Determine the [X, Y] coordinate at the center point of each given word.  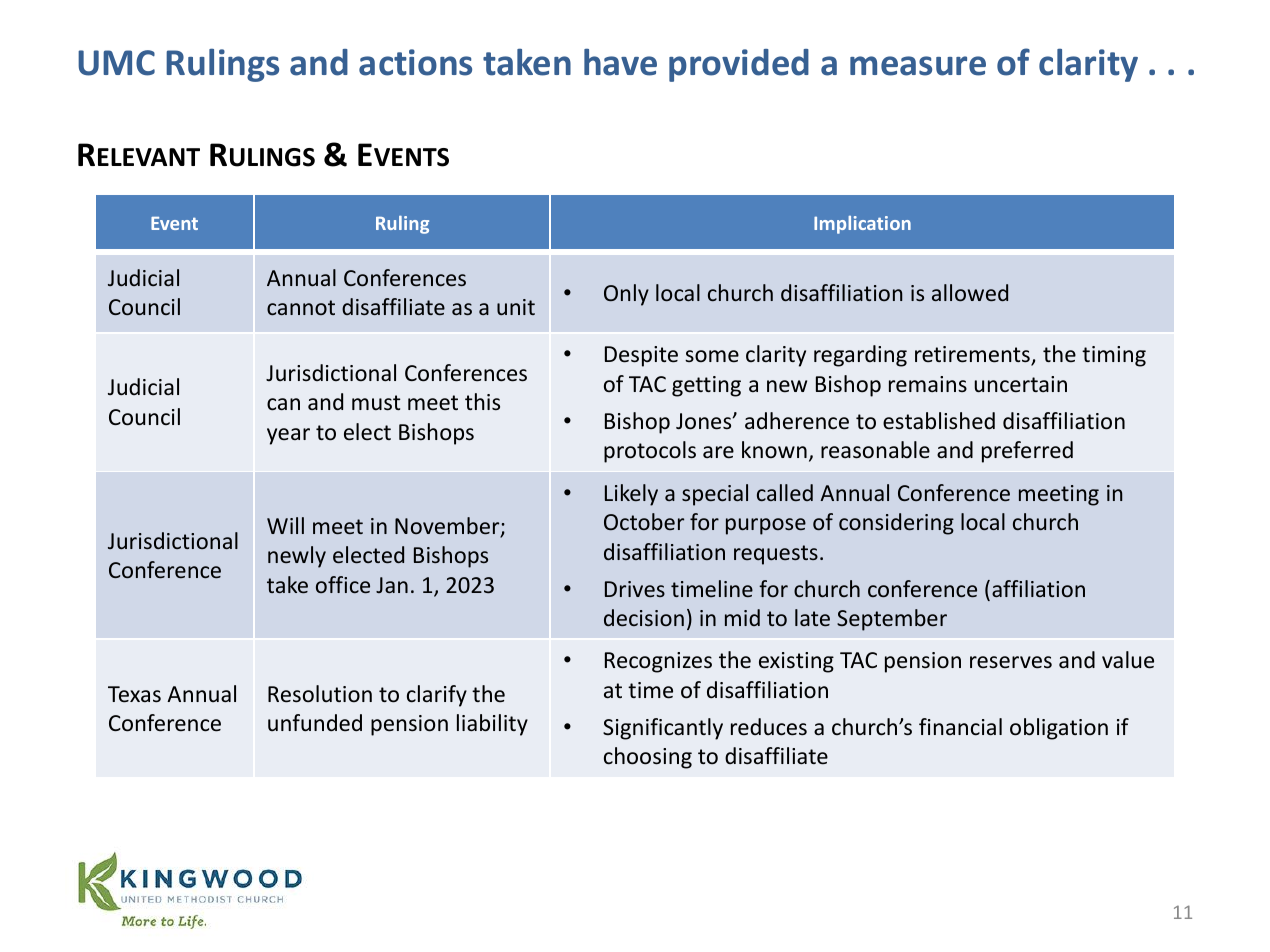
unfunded [315, 723]
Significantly [663, 729]
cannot [301, 307]
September [892, 620]
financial [960, 727]
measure [918, 66]
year [288, 436]
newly [297, 557]
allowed [970, 292]
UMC [116, 63]
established [939, 421]
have [620, 62]
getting [706, 386]
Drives [635, 589]
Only [626, 295]
